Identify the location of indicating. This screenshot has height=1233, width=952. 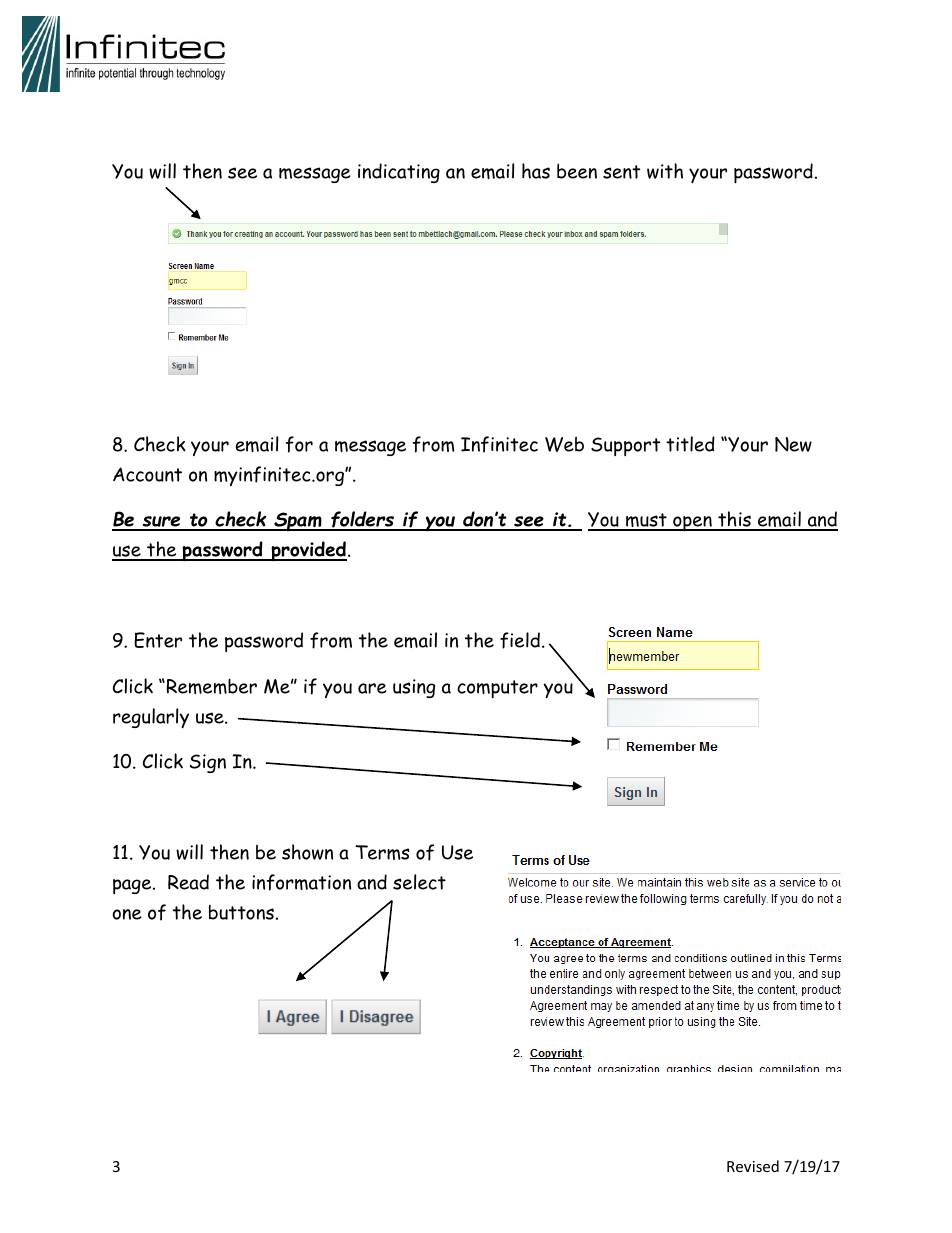
(399, 173).
